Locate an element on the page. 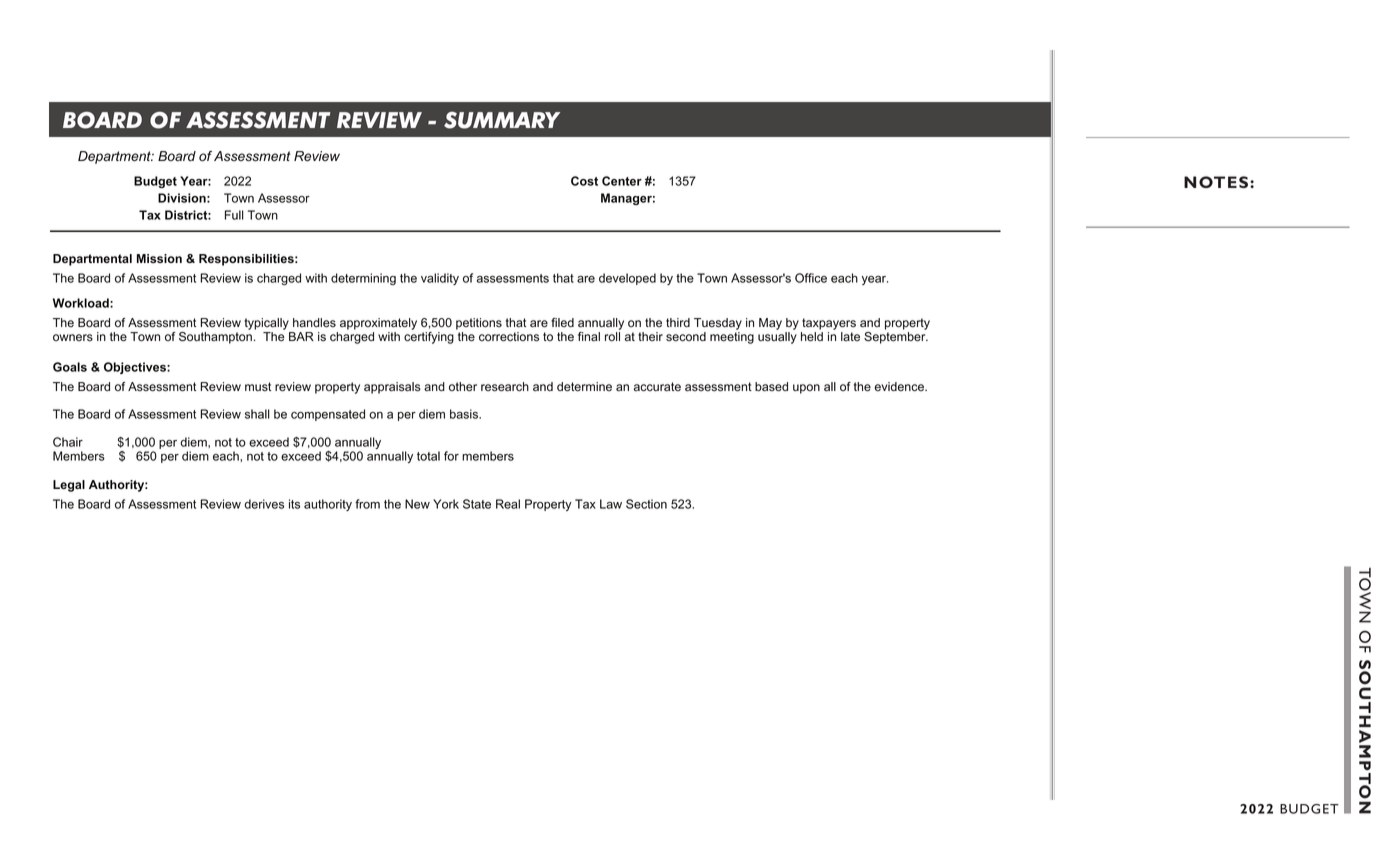 The height and width of the page is (850, 1400). developed is located at coordinates (627, 279).
